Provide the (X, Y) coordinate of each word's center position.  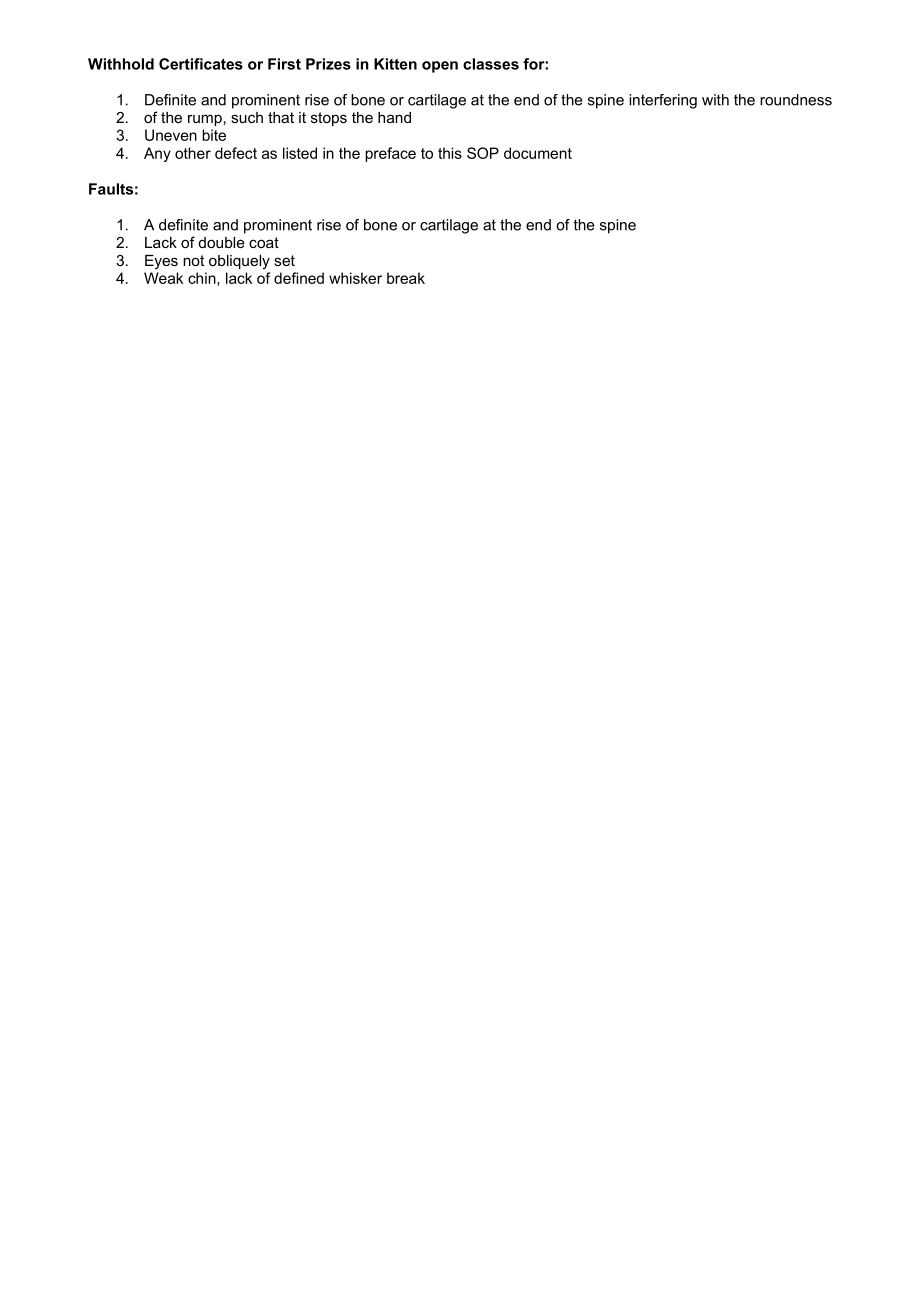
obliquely (239, 262)
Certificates (201, 64)
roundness (796, 100)
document (538, 153)
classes (491, 64)
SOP (483, 153)
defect (236, 153)
